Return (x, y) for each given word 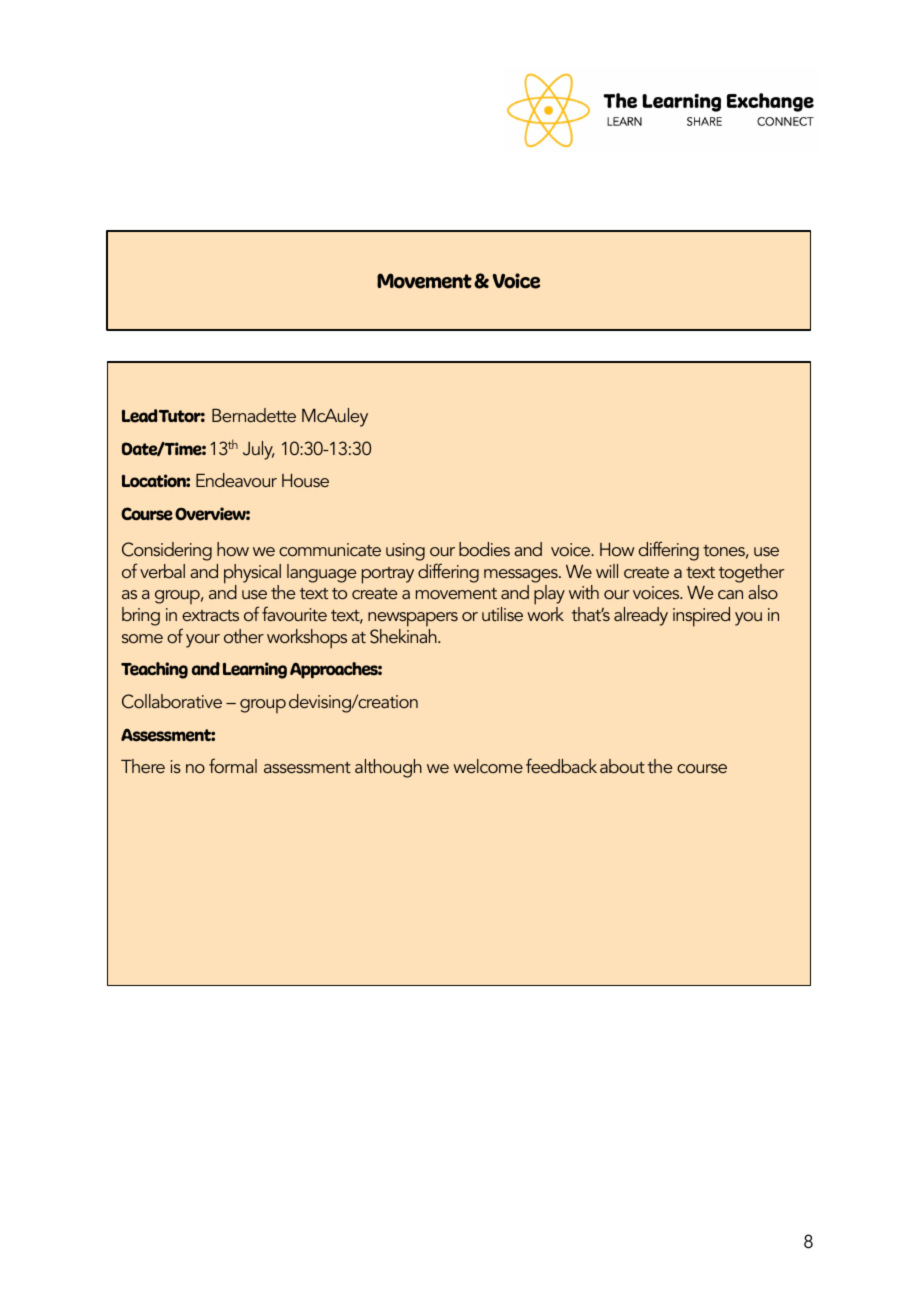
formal (233, 765)
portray (388, 575)
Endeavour (236, 480)
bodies (484, 549)
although (388, 768)
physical (252, 575)
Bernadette (254, 415)
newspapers (413, 619)
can (730, 594)
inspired (701, 617)
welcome (488, 766)
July (259, 450)
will (607, 571)
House (305, 480)
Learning (255, 670)
